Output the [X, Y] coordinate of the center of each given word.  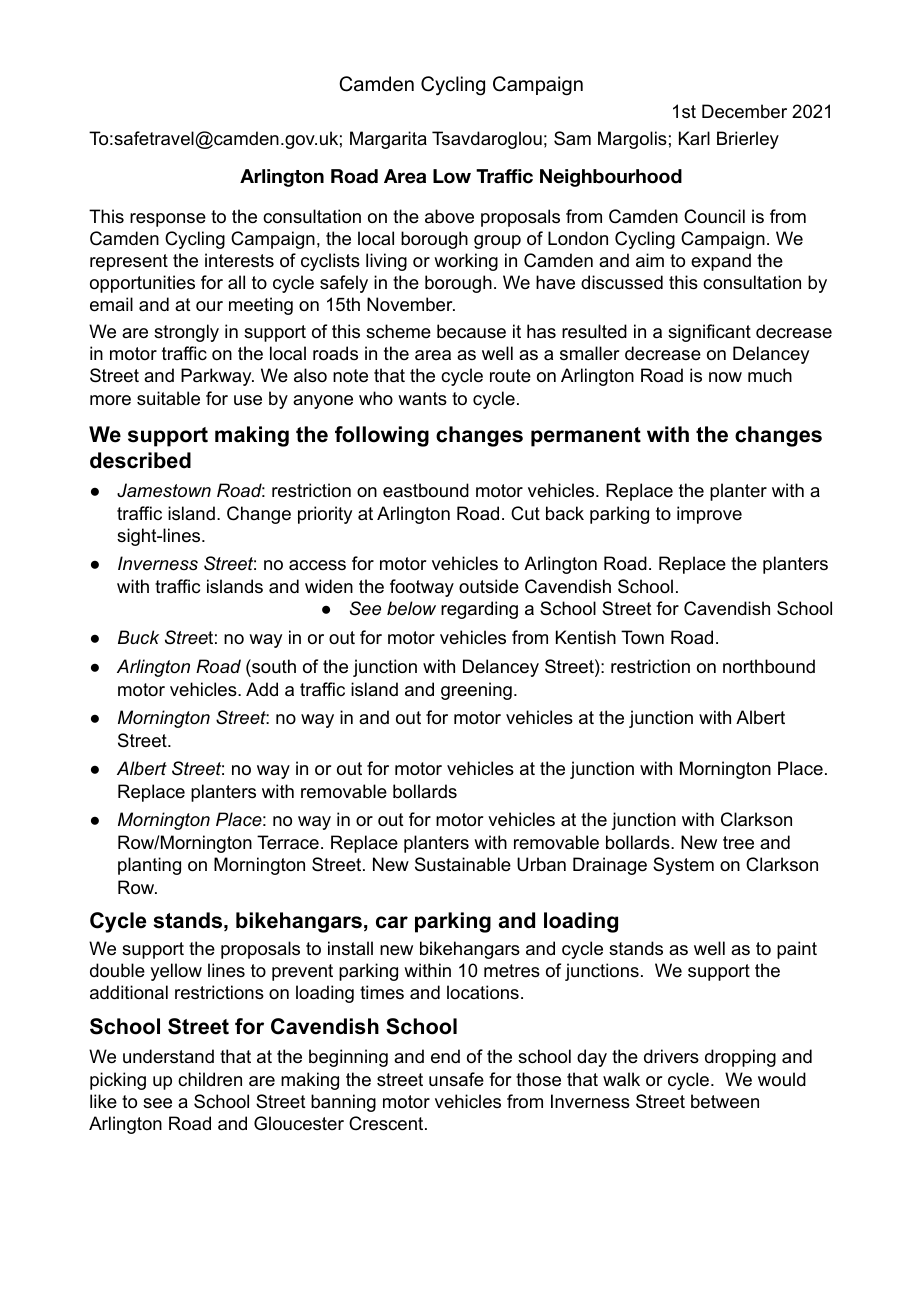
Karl [694, 138]
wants [422, 399]
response [168, 220]
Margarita [388, 140]
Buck [138, 637]
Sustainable [463, 864]
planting [149, 866]
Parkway [217, 377]
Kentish [586, 637]
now [725, 377]
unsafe [456, 1079]
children [210, 1079]
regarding [479, 610]
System [683, 866]
